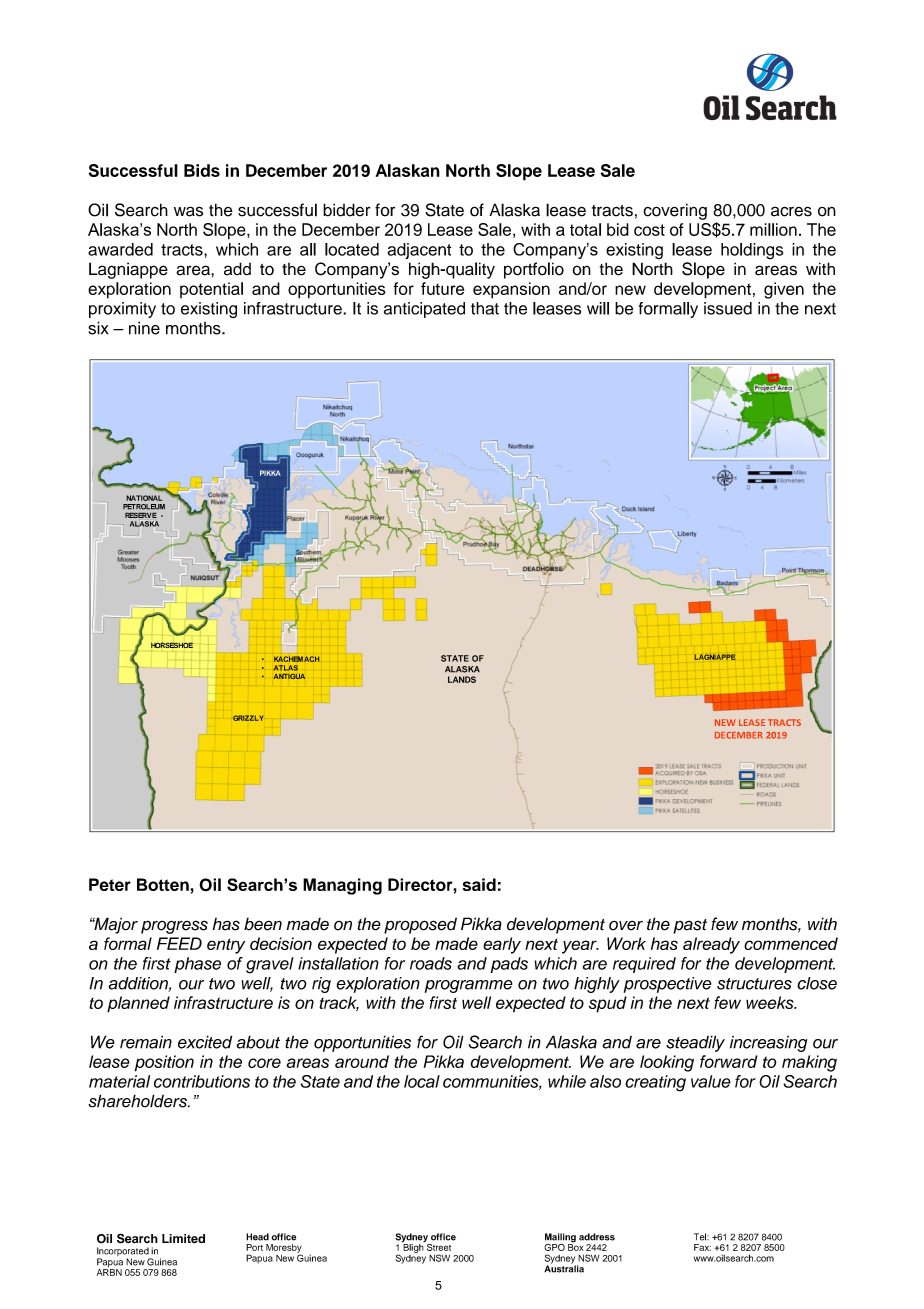 This screenshot has height=1309, width=924. I want to click on programme, so click(469, 986).
